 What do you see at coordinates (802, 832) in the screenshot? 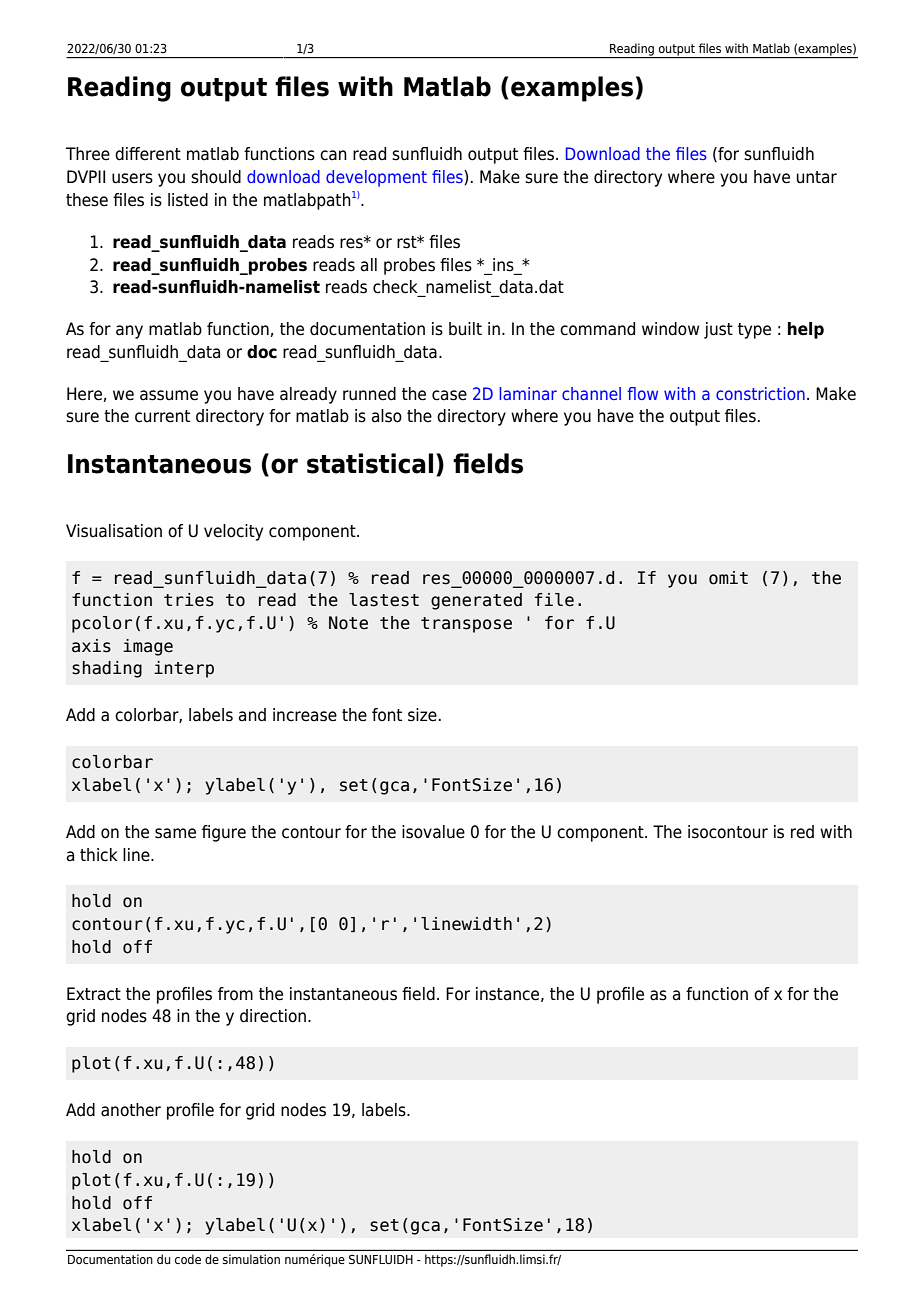
I see `red` at bounding box center [802, 832].
